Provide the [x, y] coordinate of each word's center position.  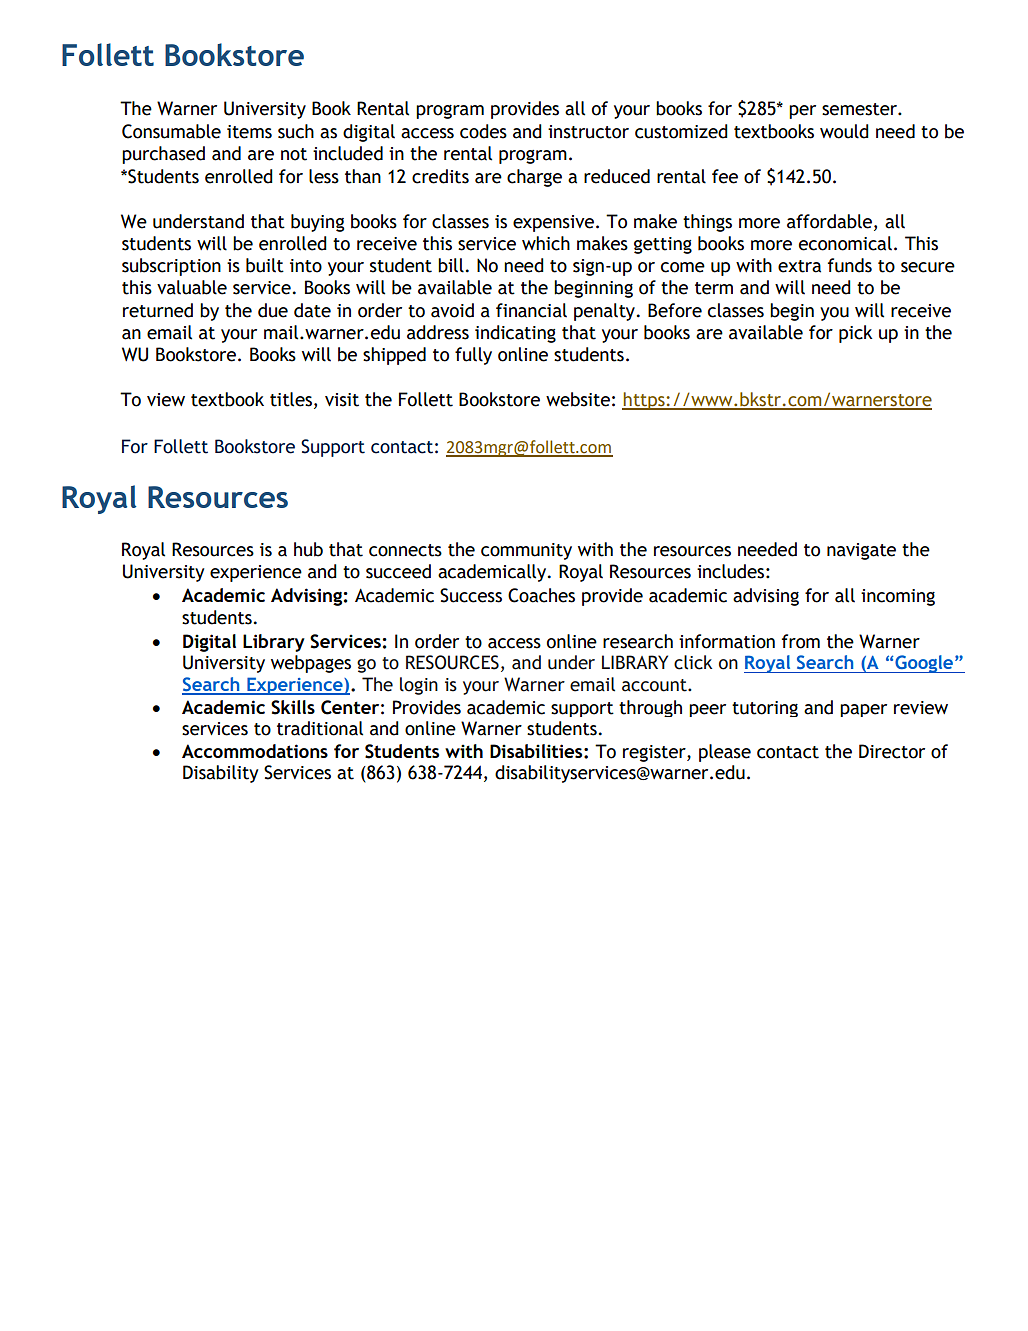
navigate [861, 551]
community [526, 551]
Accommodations [255, 751]
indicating [515, 334]
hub [308, 549]
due [273, 310]
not [294, 154]
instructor [588, 132]
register [655, 753]
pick [855, 334]
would [844, 131]
